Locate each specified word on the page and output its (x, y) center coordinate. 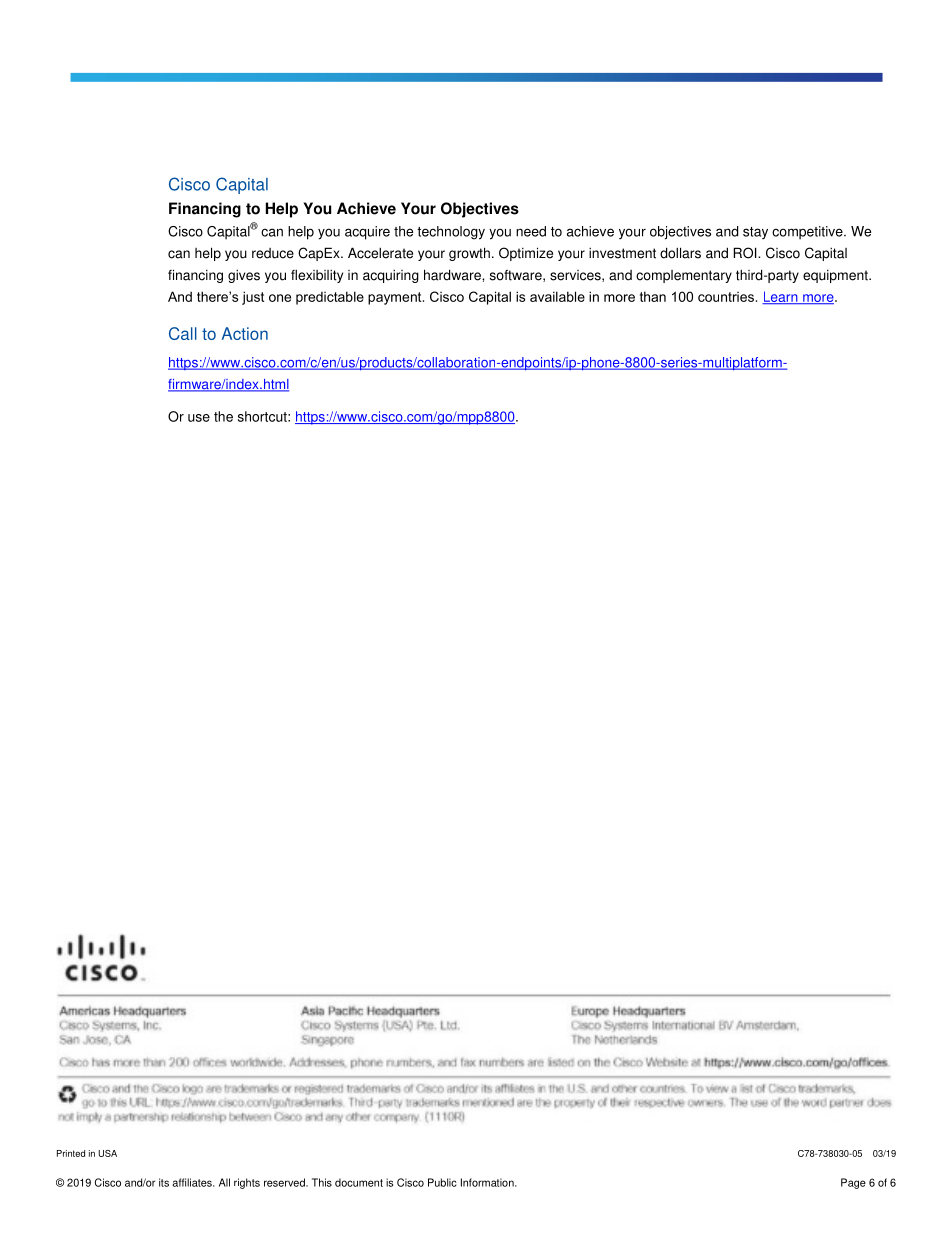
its (164, 1182)
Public (442, 1182)
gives (244, 276)
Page (853, 1183)
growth (469, 254)
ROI (746, 253)
